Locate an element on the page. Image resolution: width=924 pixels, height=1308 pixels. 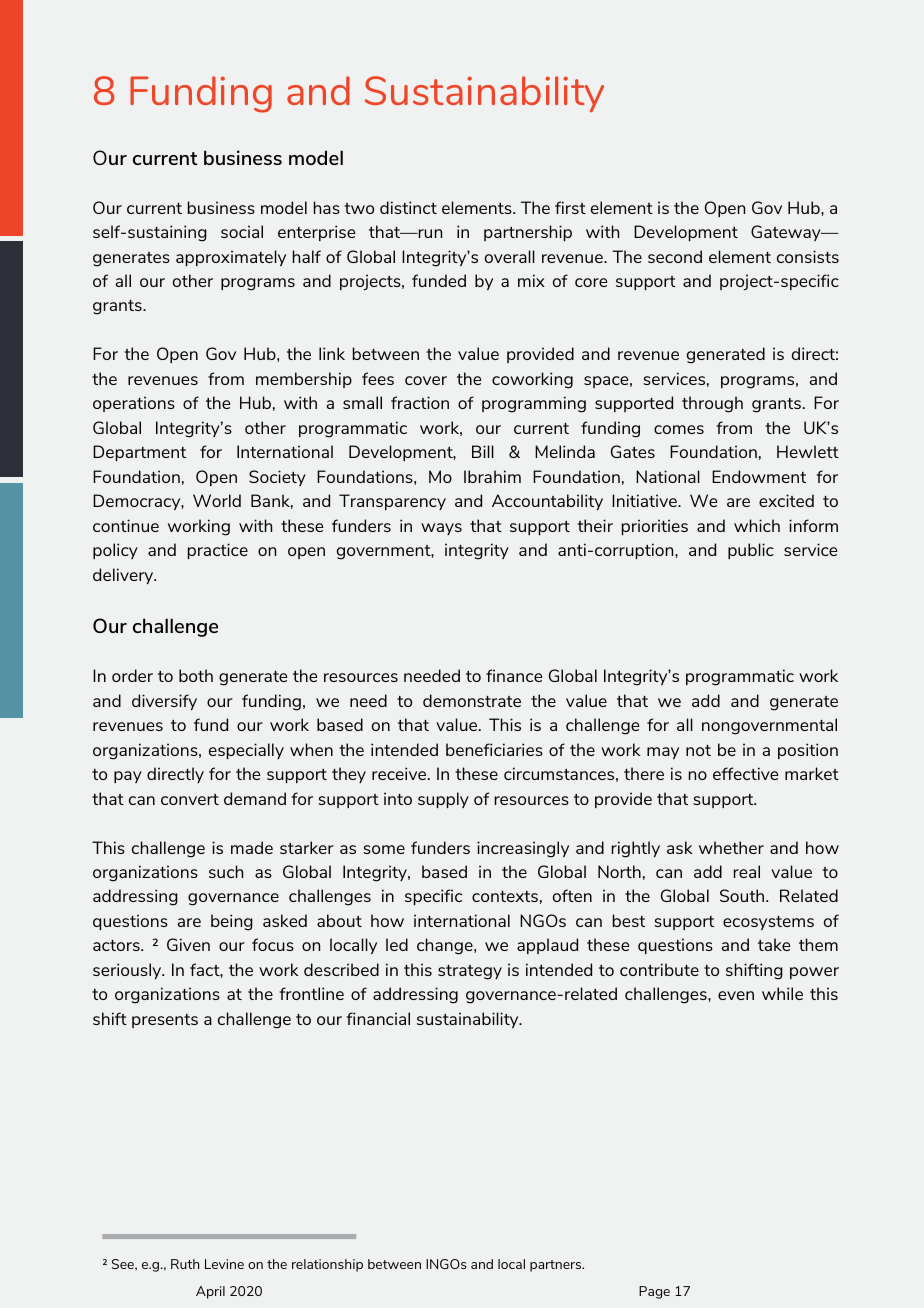
whether is located at coordinates (731, 847).
